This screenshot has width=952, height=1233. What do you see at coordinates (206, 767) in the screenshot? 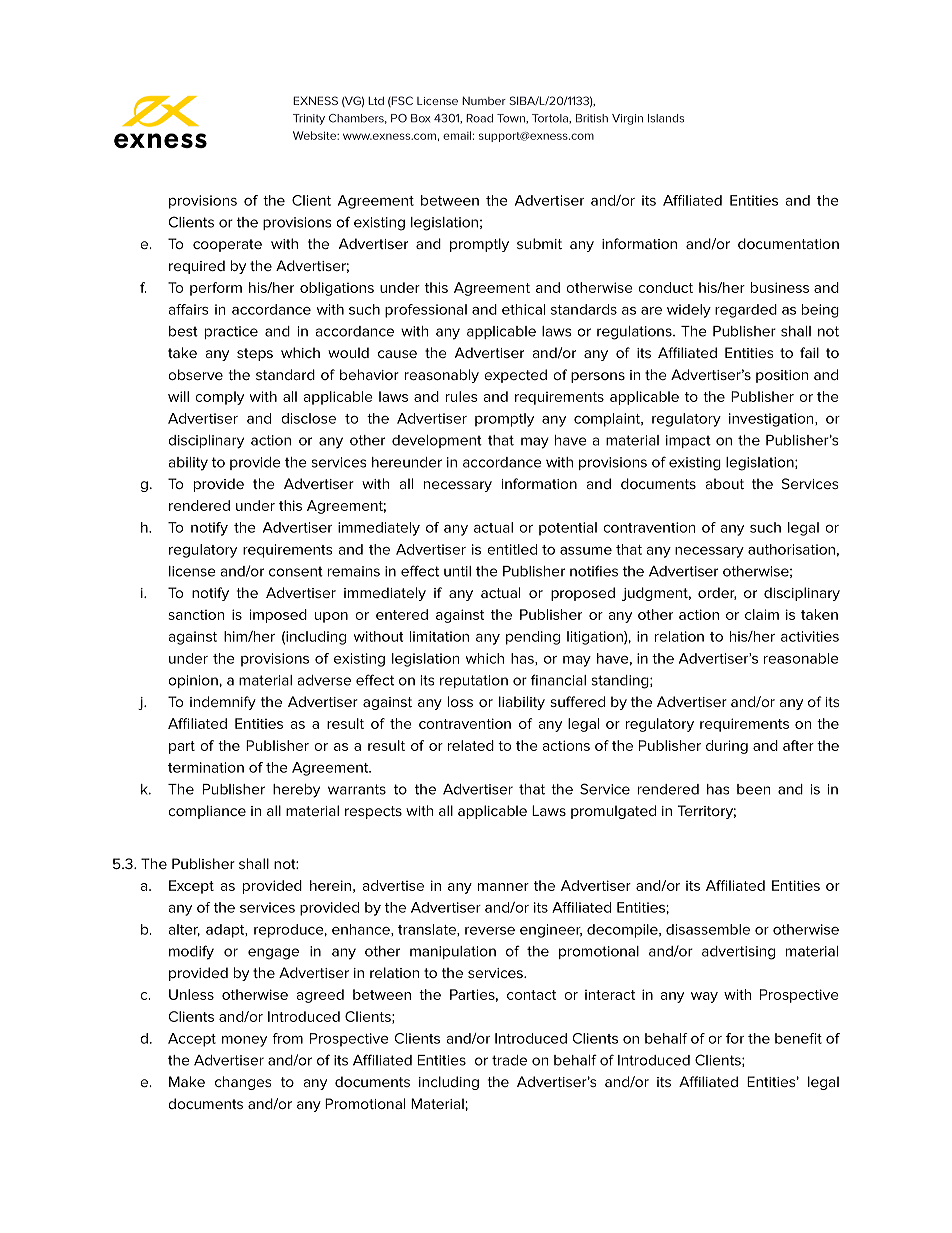
I see `termination` at bounding box center [206, 767].
